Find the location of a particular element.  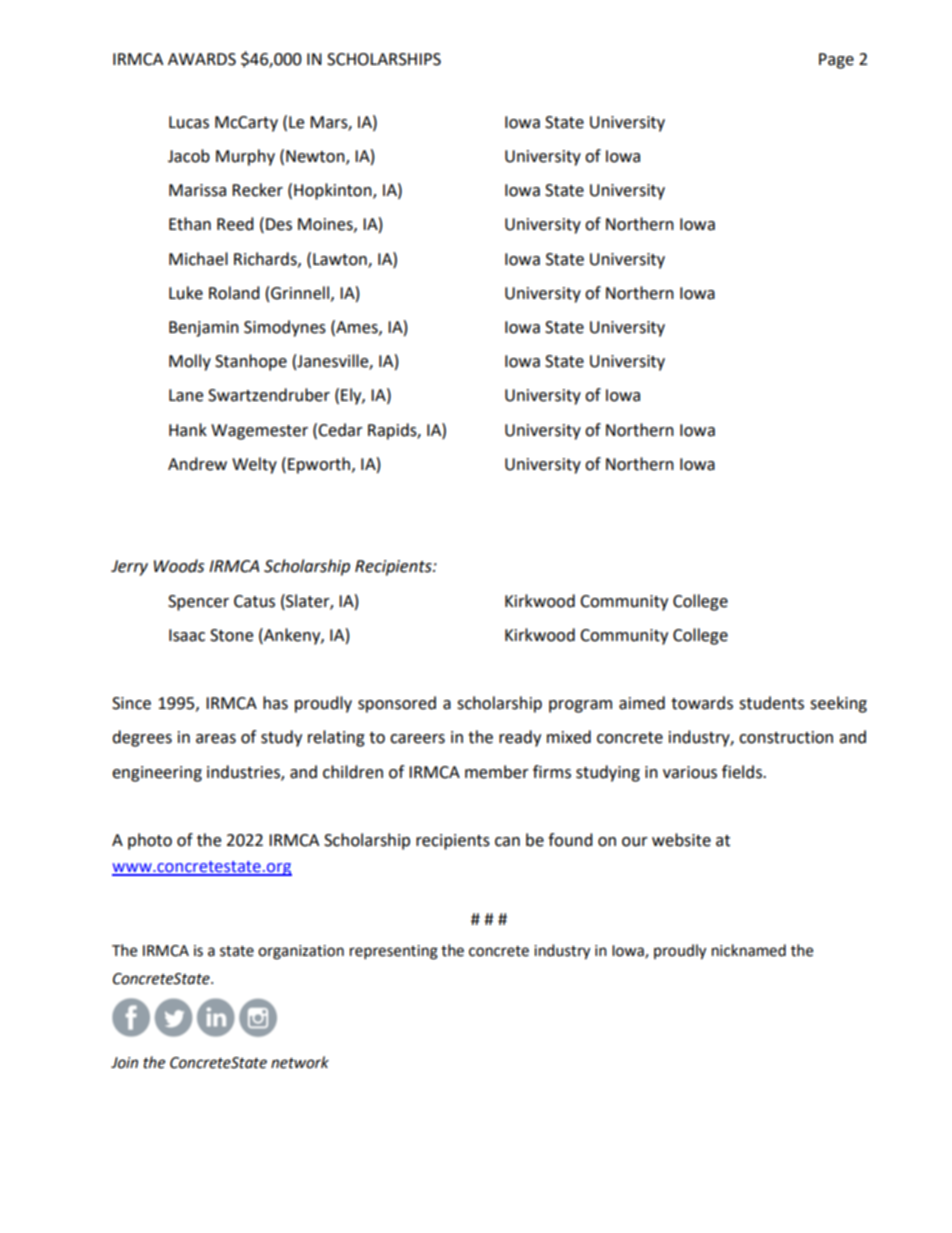

AWARDS is located at coordinates (202, 59).
